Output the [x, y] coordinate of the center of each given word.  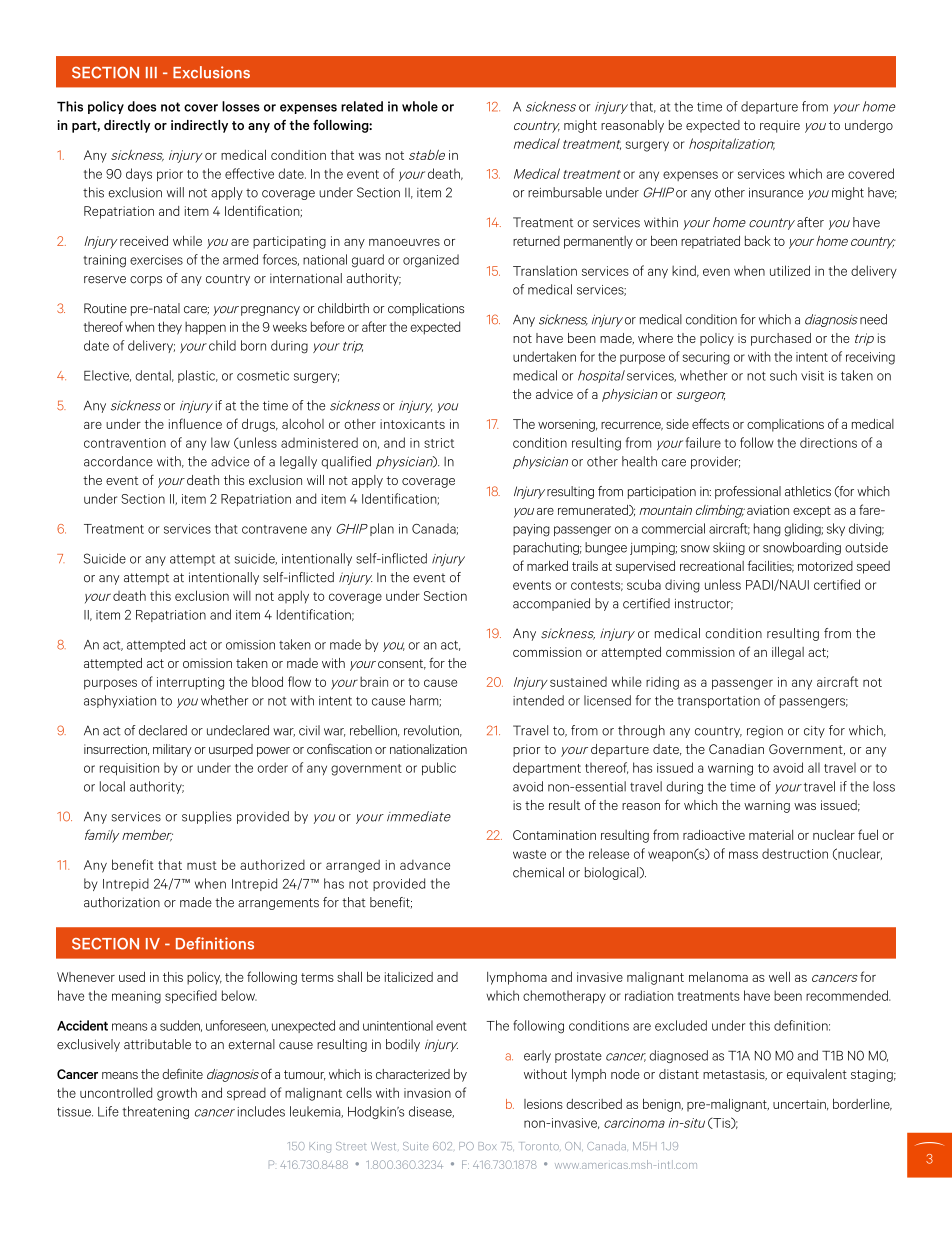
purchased [781, 339]
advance [425, 865]
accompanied [551, 604]
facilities [771, 566]
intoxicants [412, 424]
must [202, 865]
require [780, 126]
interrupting [190, 683]
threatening [155, 1112]
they [170, 328]
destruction [795, 853]
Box [487, 1146]
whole [420, 106]
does [142, 106]
